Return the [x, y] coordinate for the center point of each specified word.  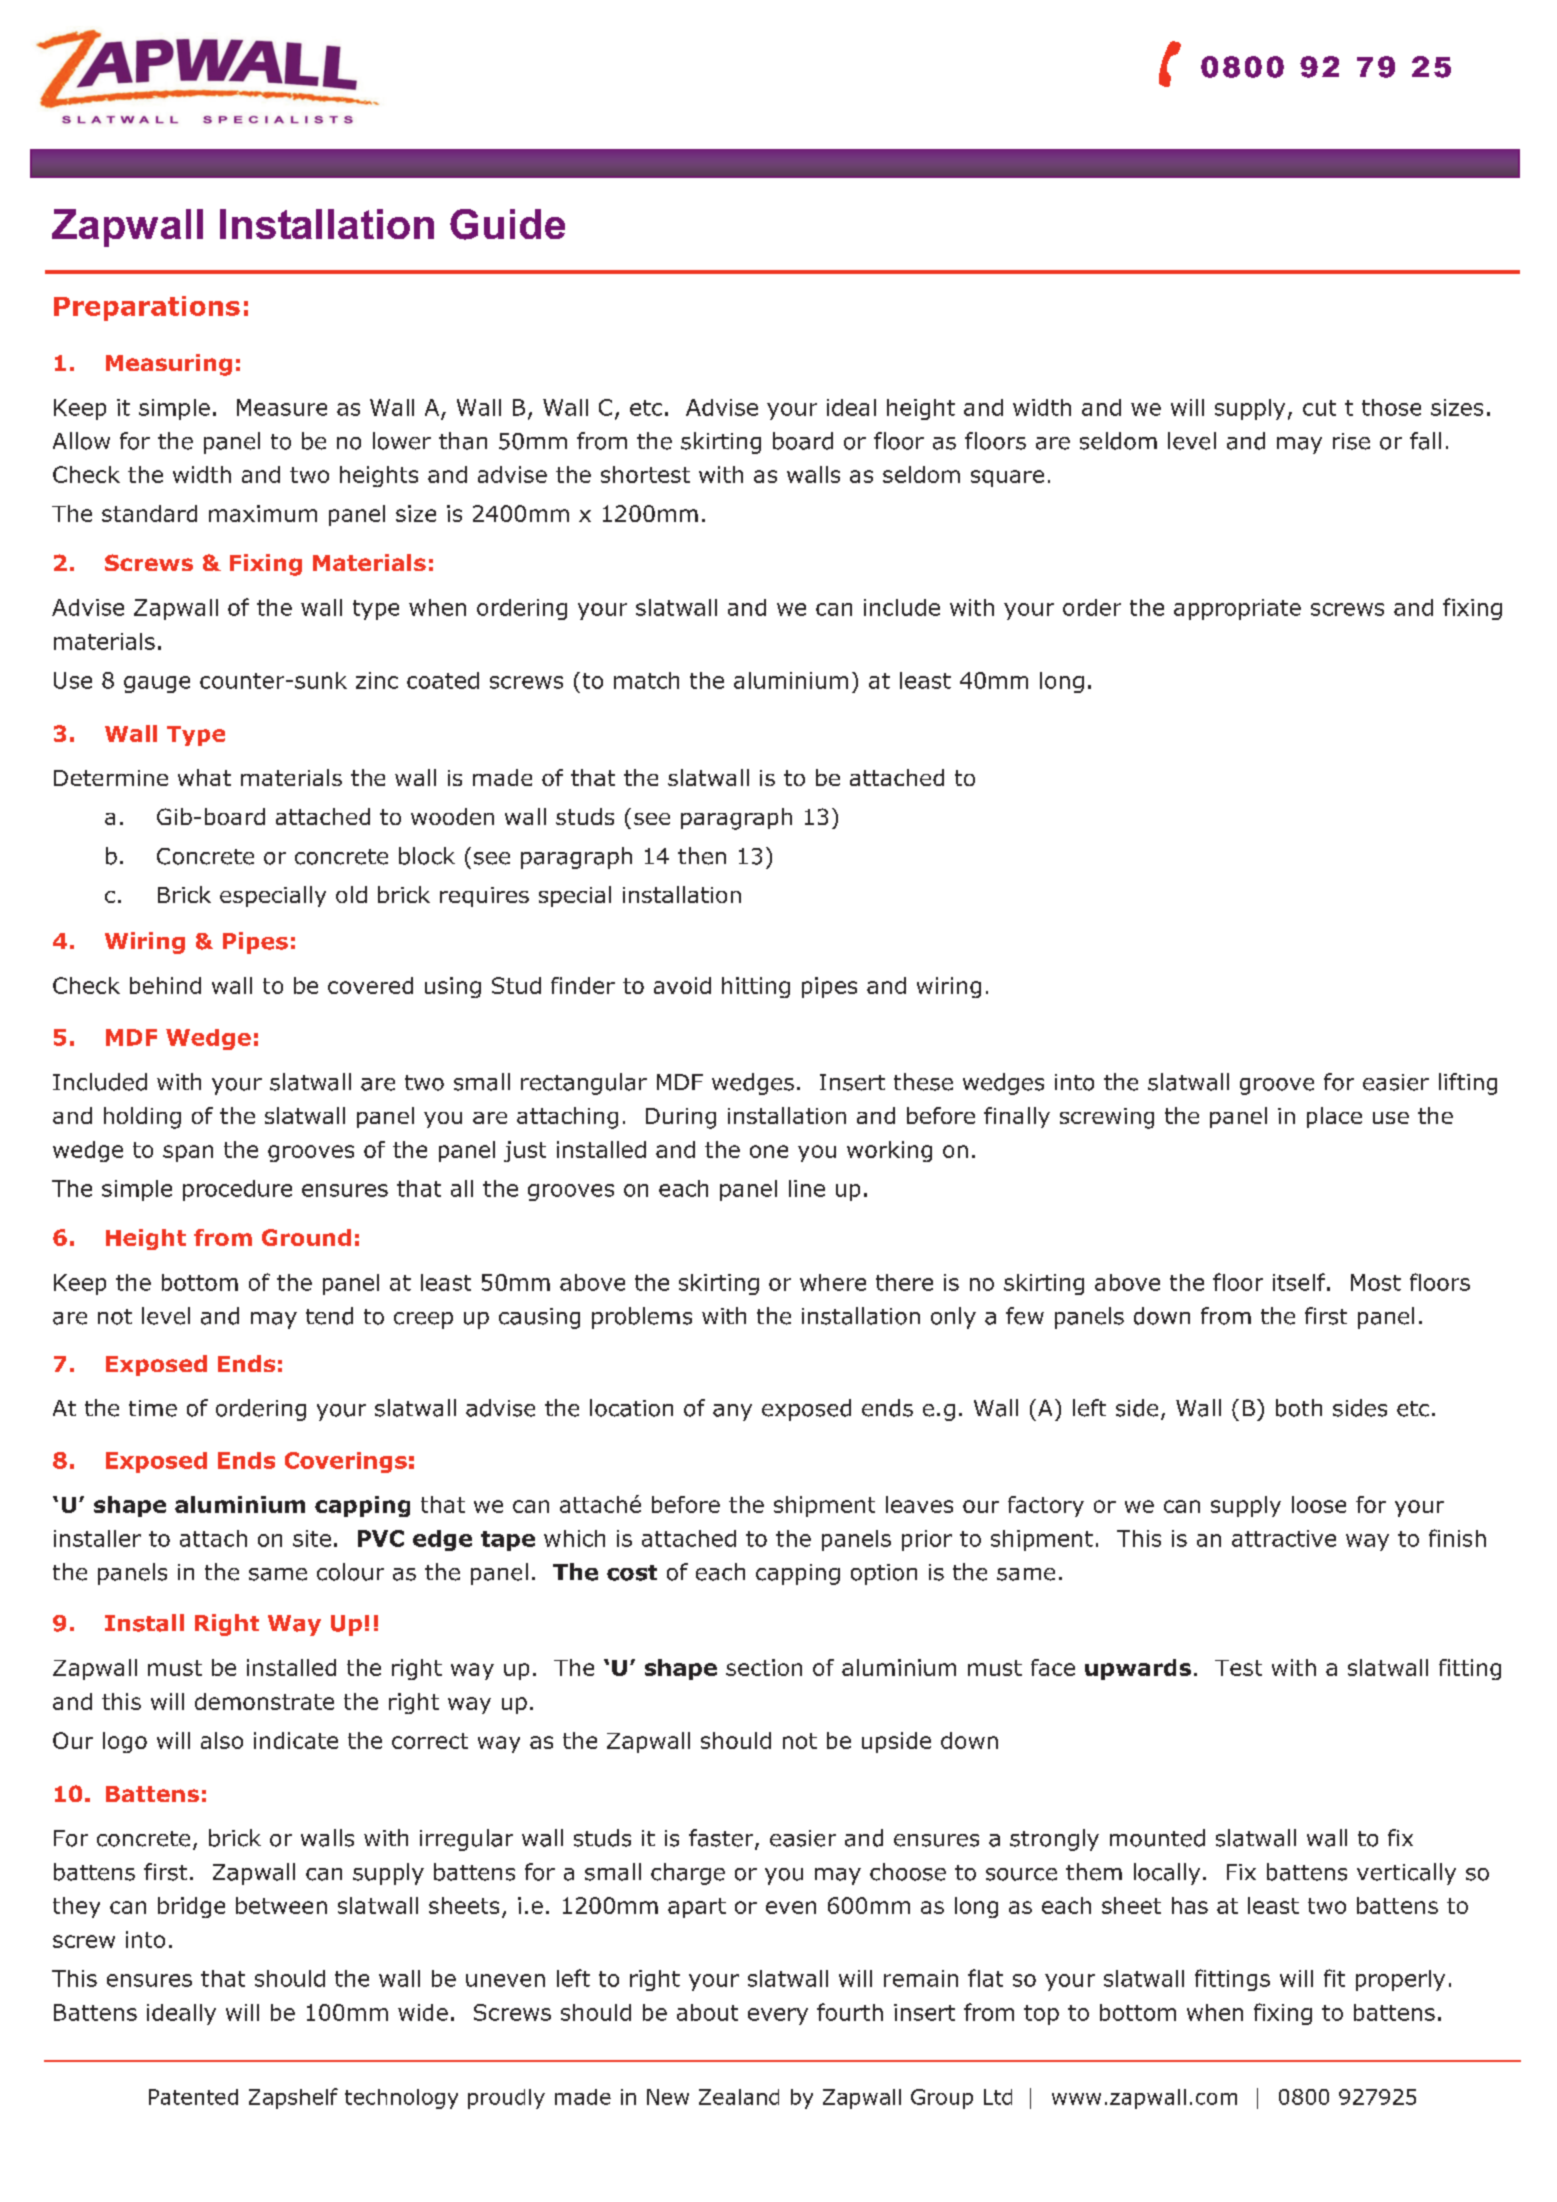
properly [1400, 1980]
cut [1319, 408]
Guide [507, 224]
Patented [193, 2097]
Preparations [147, 308]
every [778, 2016]
